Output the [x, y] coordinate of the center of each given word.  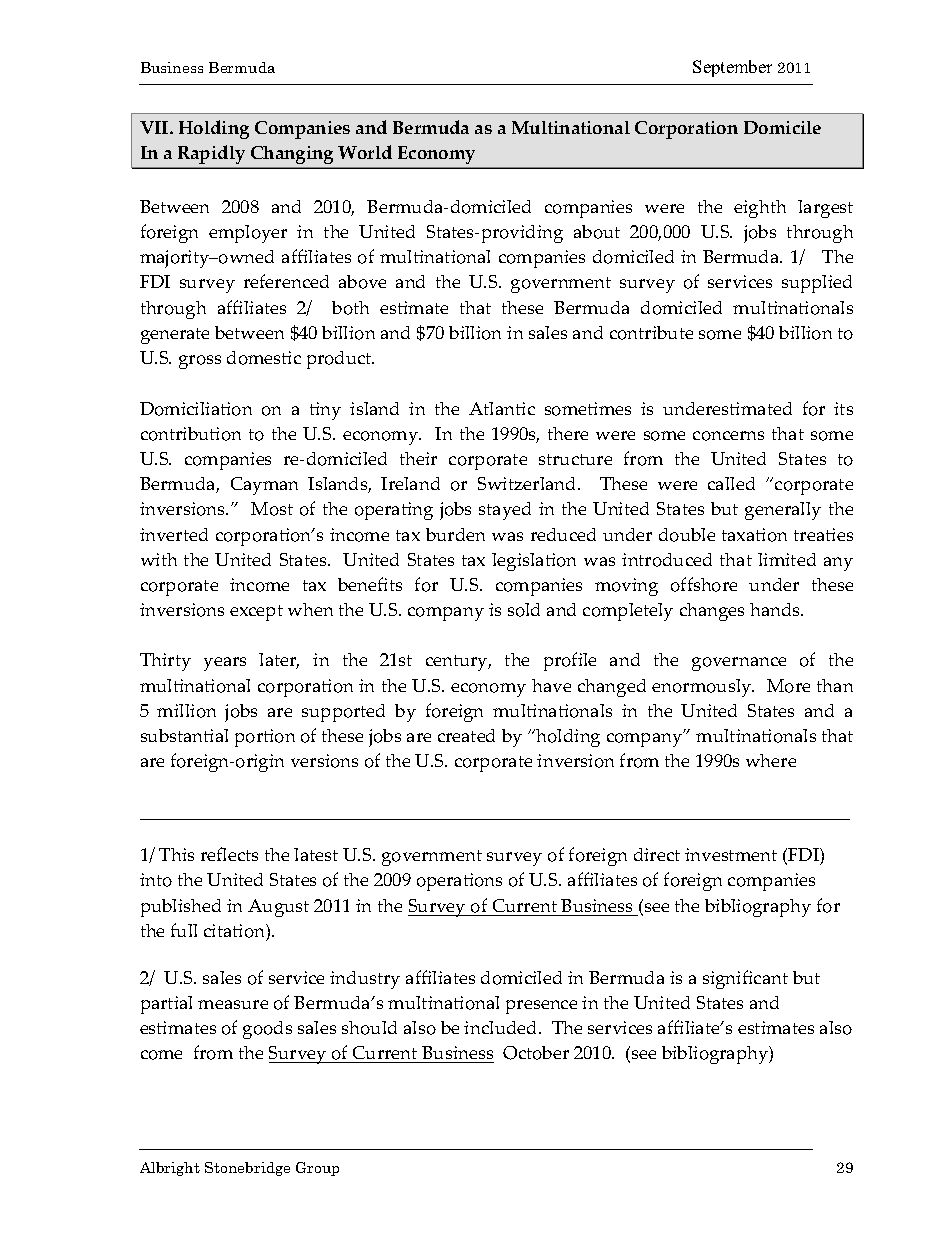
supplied [817, 284]
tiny [325, 411]
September [732, 68]
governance [739, 664]
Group [317, 1169]
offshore [704, 584]
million [186, 711]
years [225, 664]
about [597, 232]
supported [343, 713]
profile [570, 661]
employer [248, 234]
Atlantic [502, 408]
